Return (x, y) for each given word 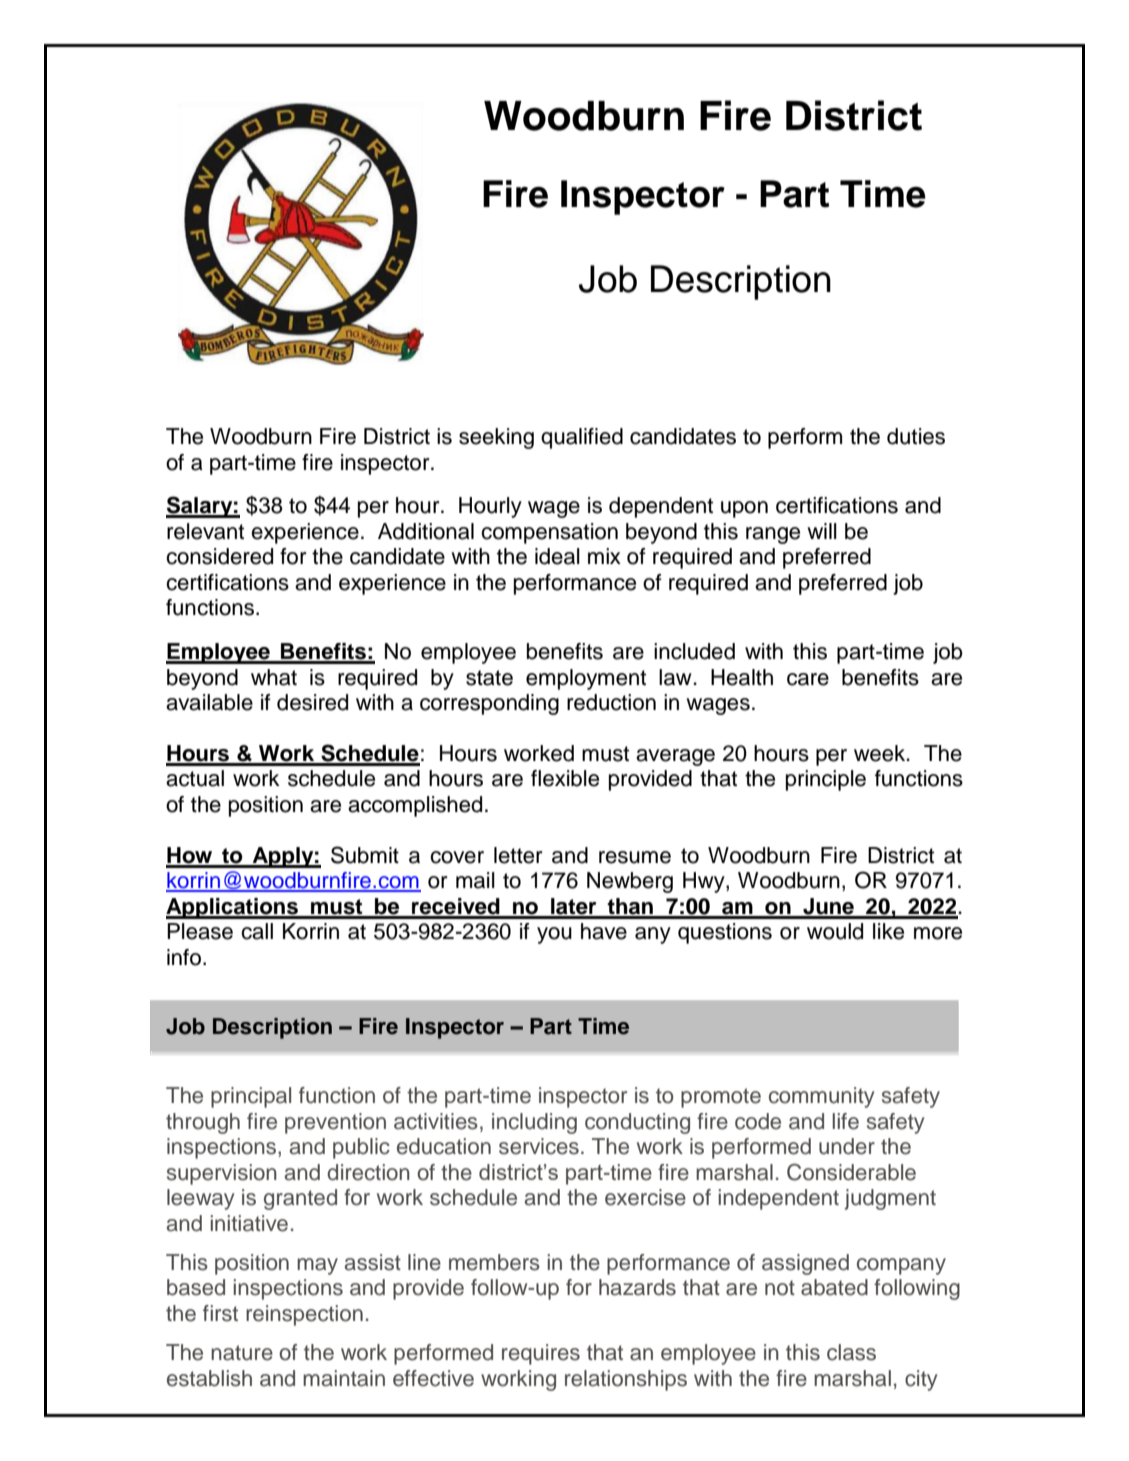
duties (916, 436)
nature (242, 1353)
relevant (205, 531)
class (851, 1352)
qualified (582, 438)
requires (541, 1354)
